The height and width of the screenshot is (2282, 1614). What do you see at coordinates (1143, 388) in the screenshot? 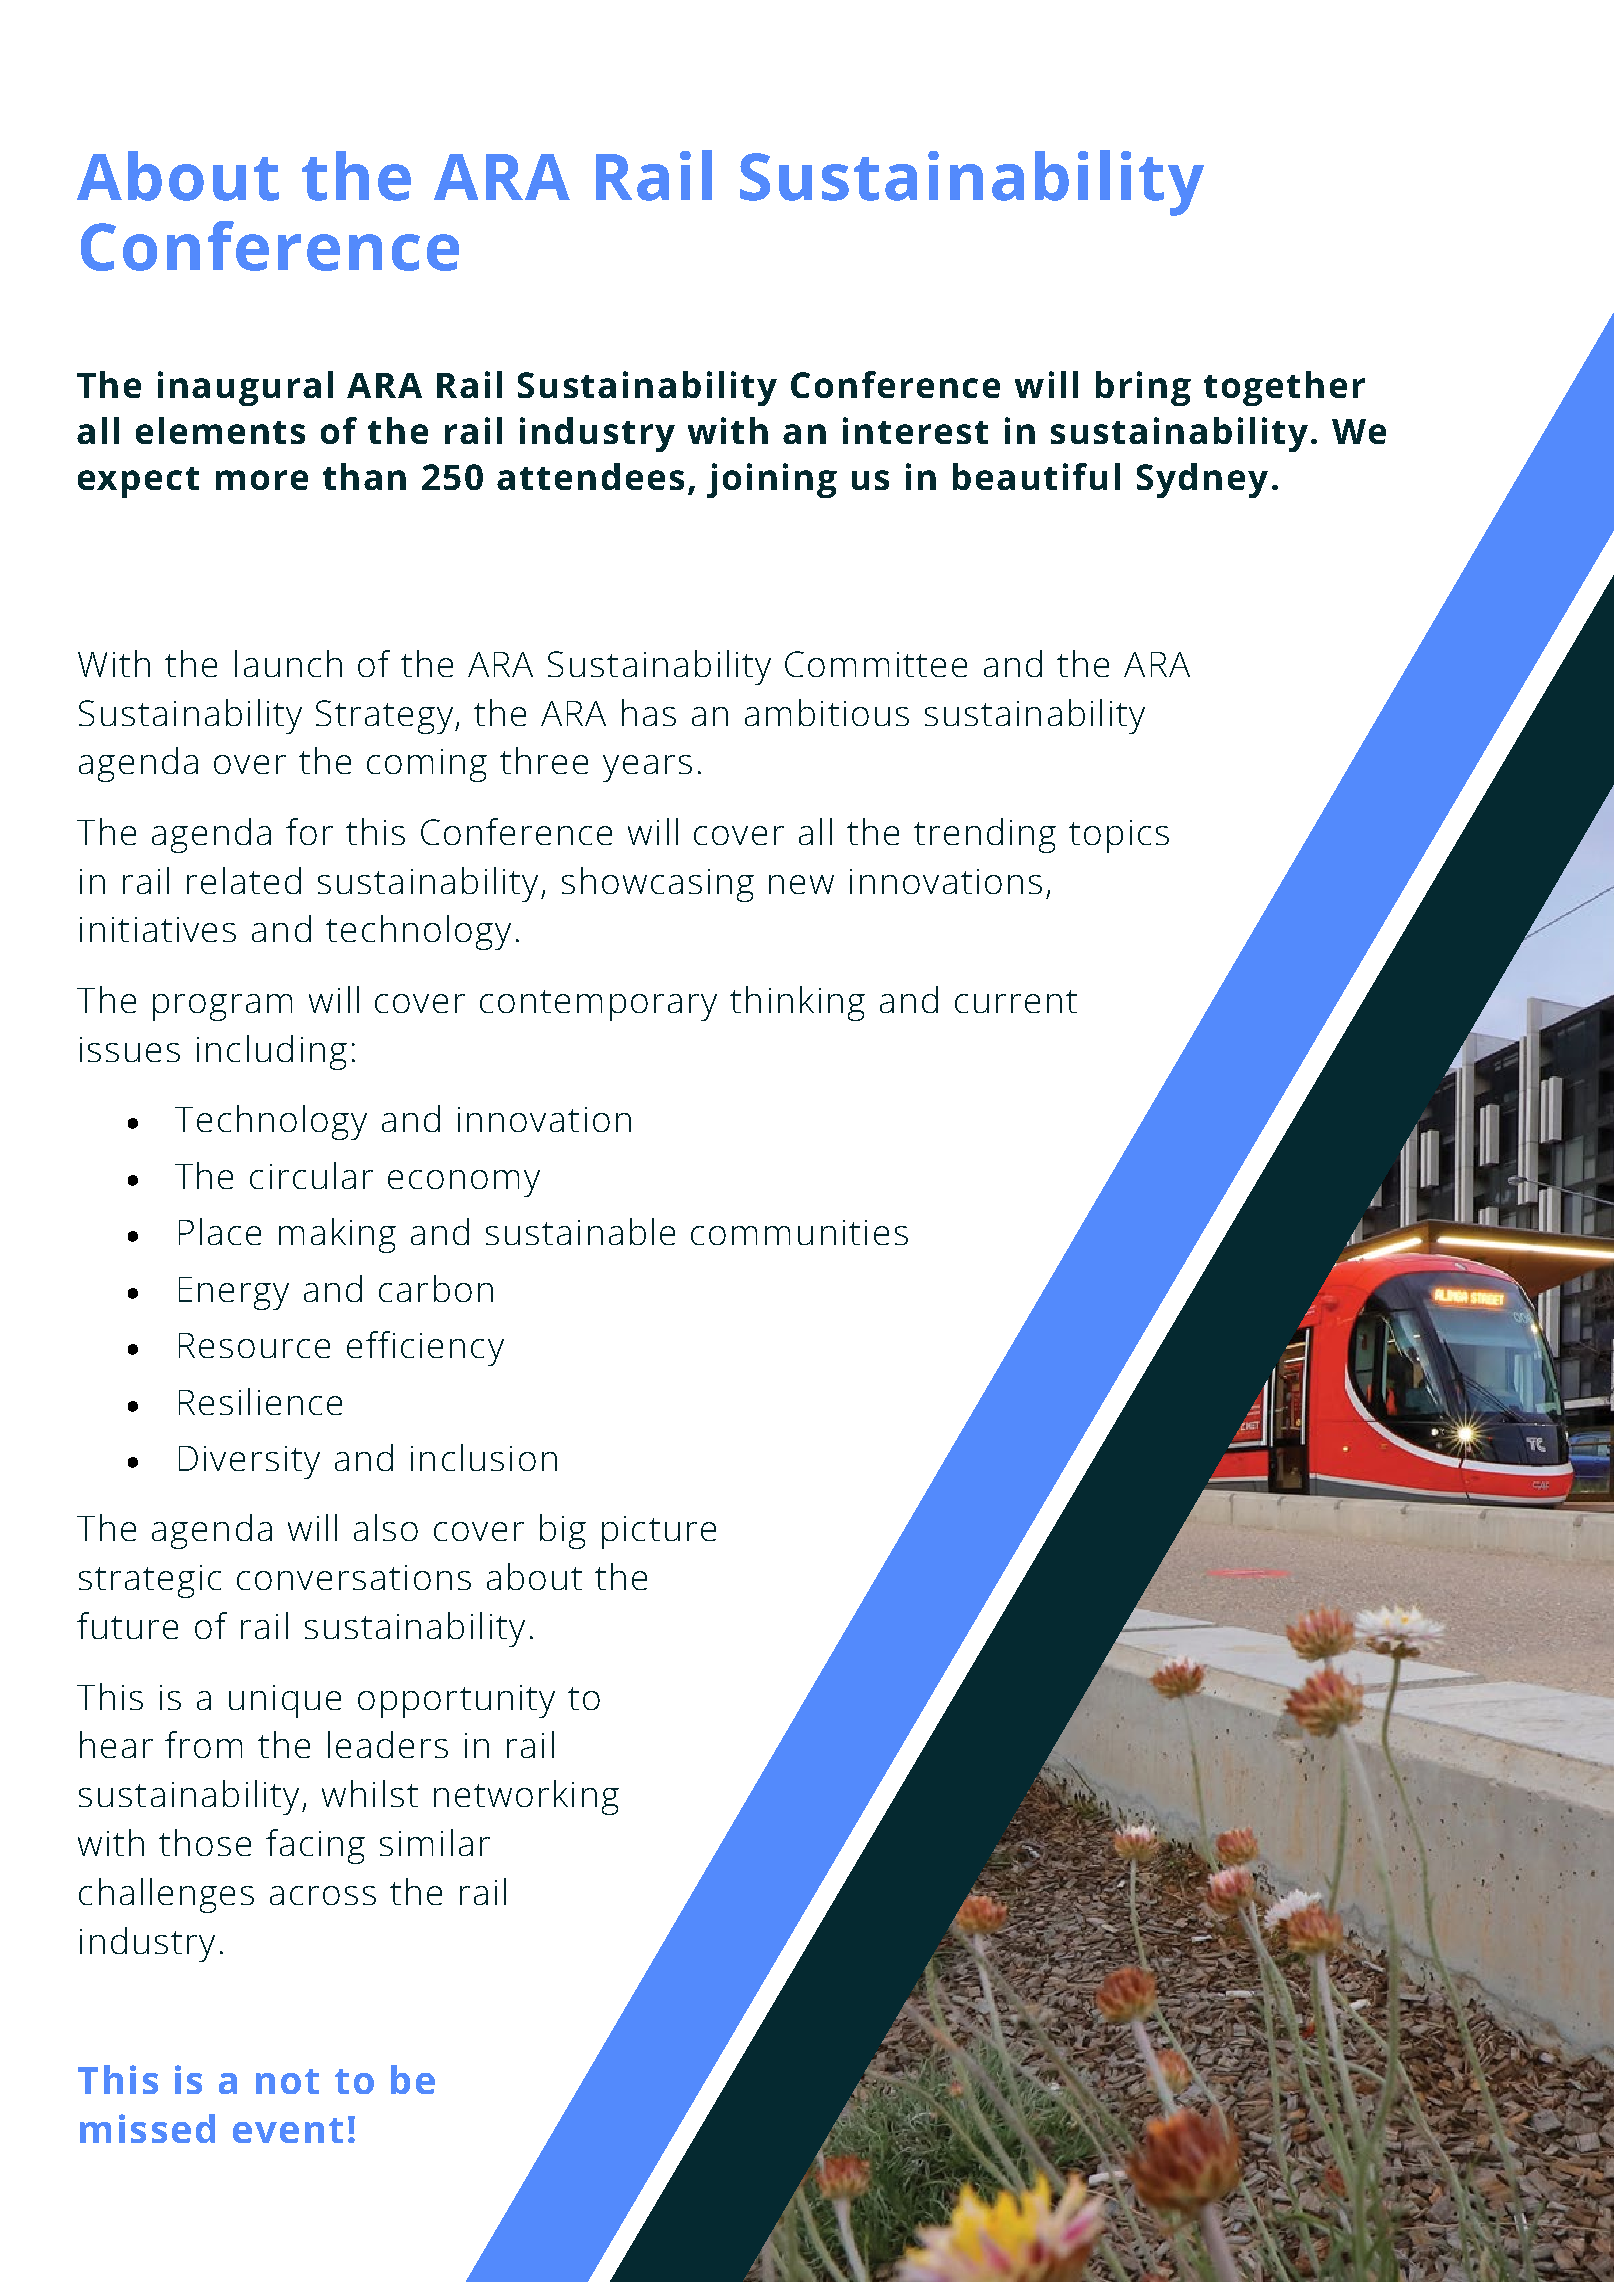
I see `bring` at bounding box center [1143, 388].
